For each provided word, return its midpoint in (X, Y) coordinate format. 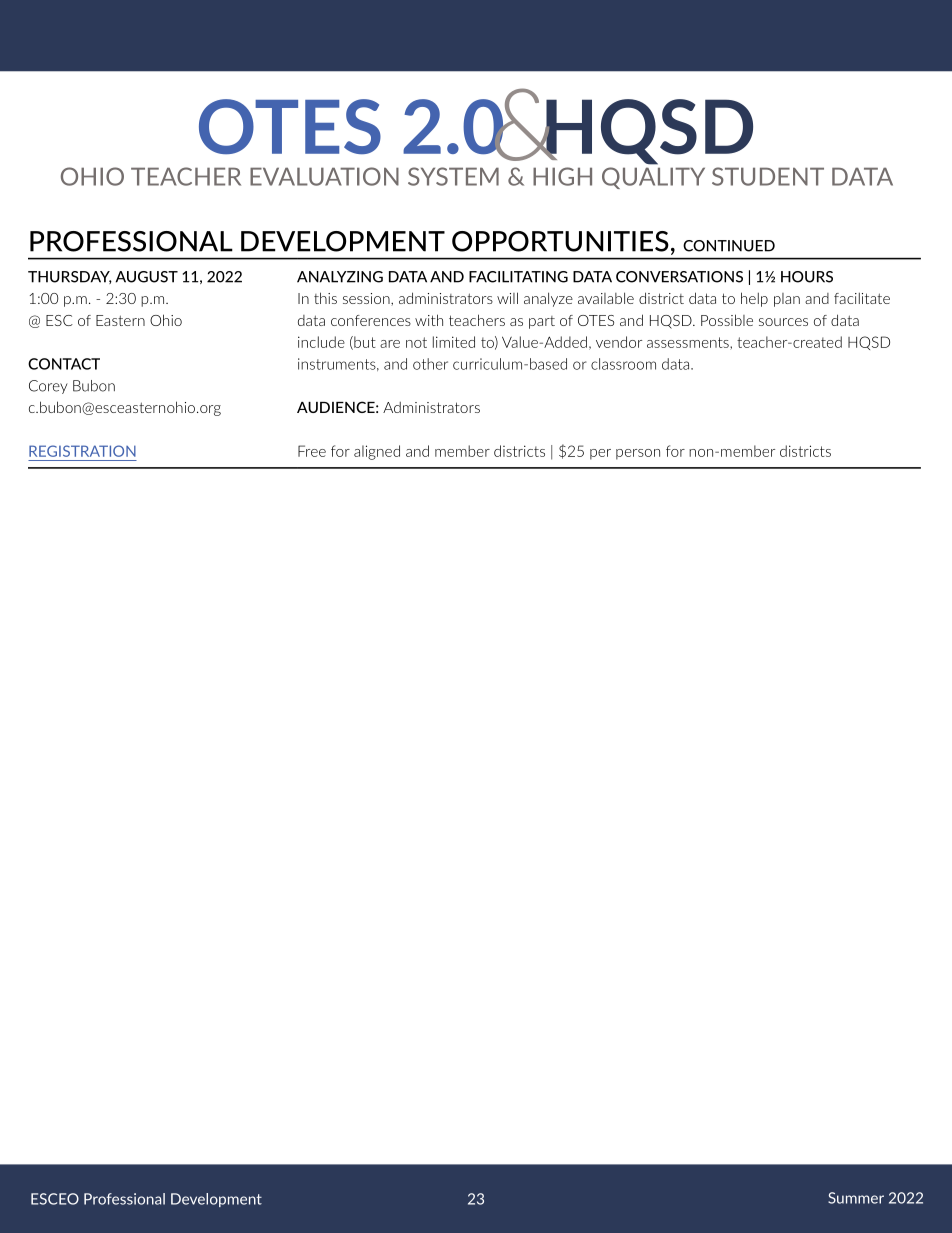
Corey (48, 387)
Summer (856, 1198)
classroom (623, 364)
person (638, 454)
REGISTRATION (82, 451)
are (390, 344)
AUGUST (147, 277)
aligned (377, 452)
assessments (689, 342)
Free (312, 451)
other (430, 364)
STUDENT (768, 176)
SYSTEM (453, 176)
